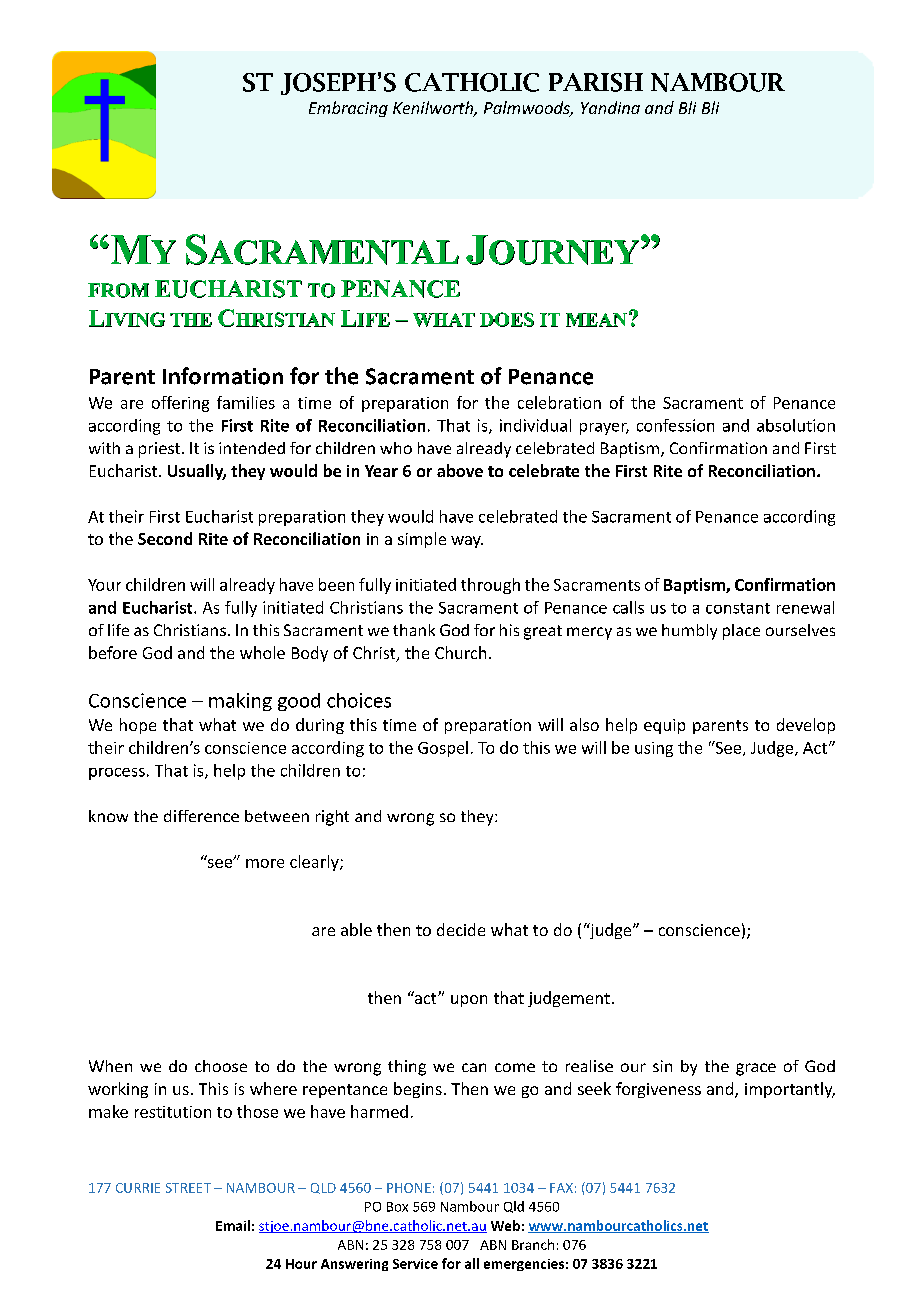  I want to click on using, so click(654, 749).
